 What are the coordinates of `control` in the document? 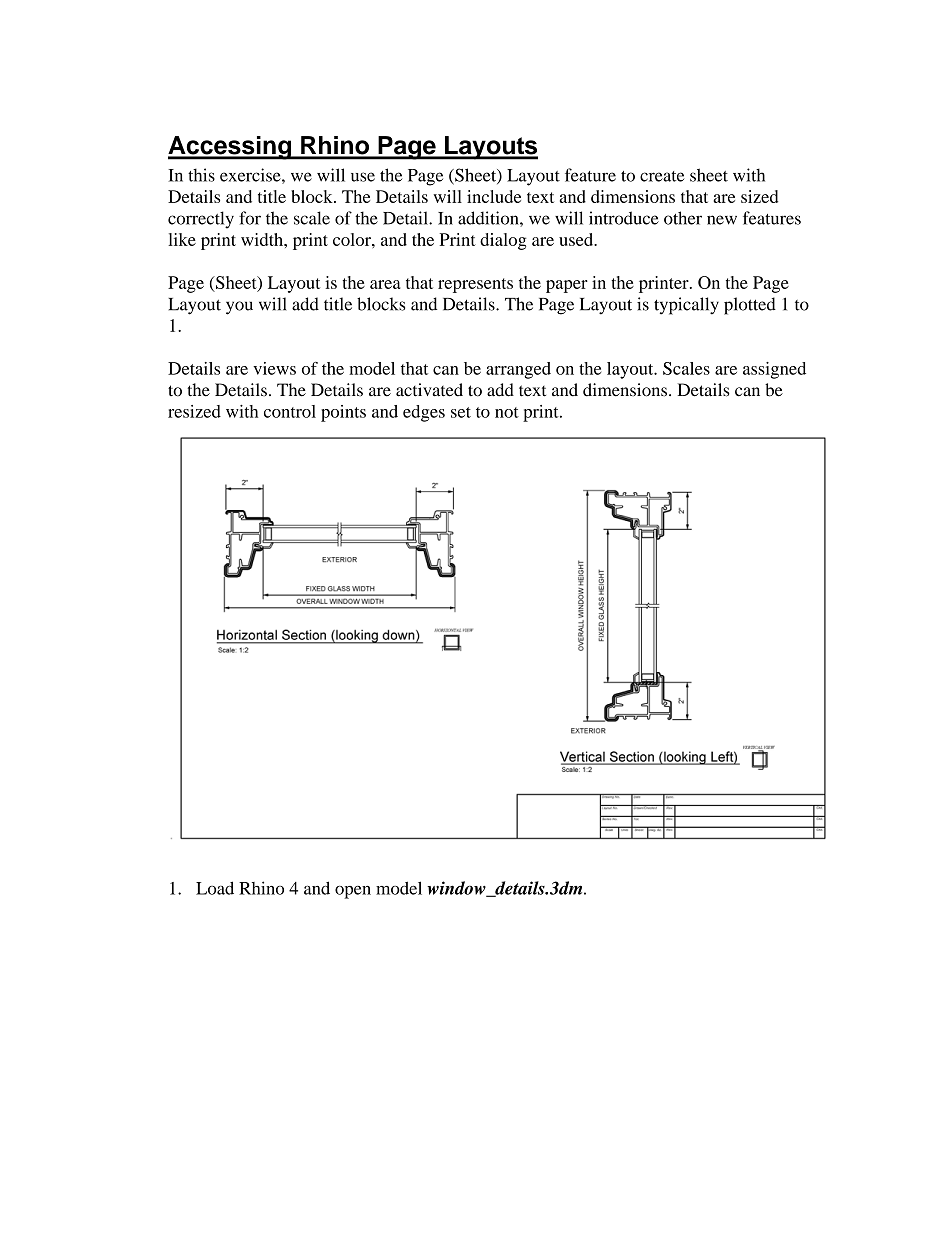 It's located at (290, 411).
